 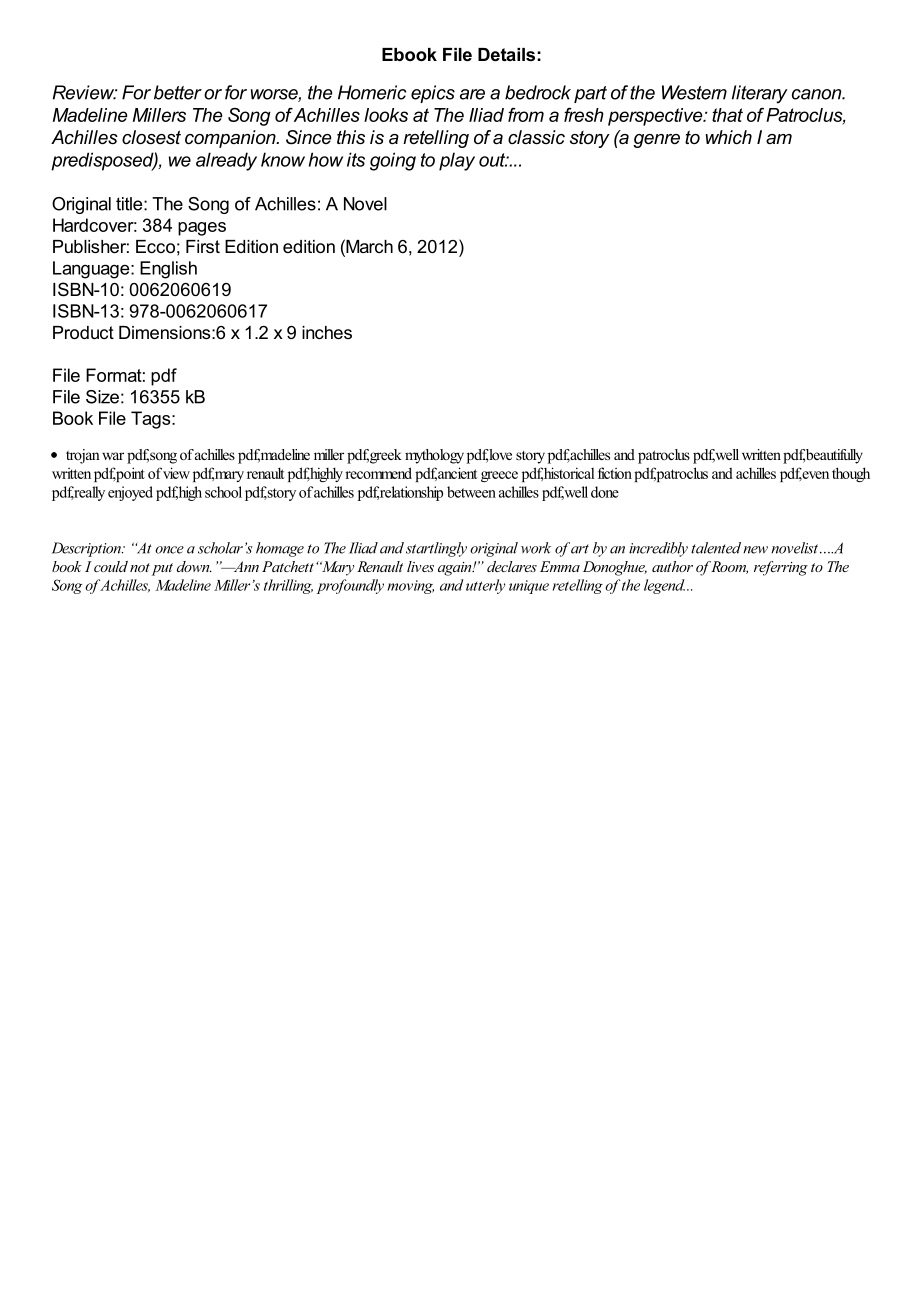 What do you see at coordinates (83, 332) in the document?
I see `Product` at bounding box center [83, 332].
